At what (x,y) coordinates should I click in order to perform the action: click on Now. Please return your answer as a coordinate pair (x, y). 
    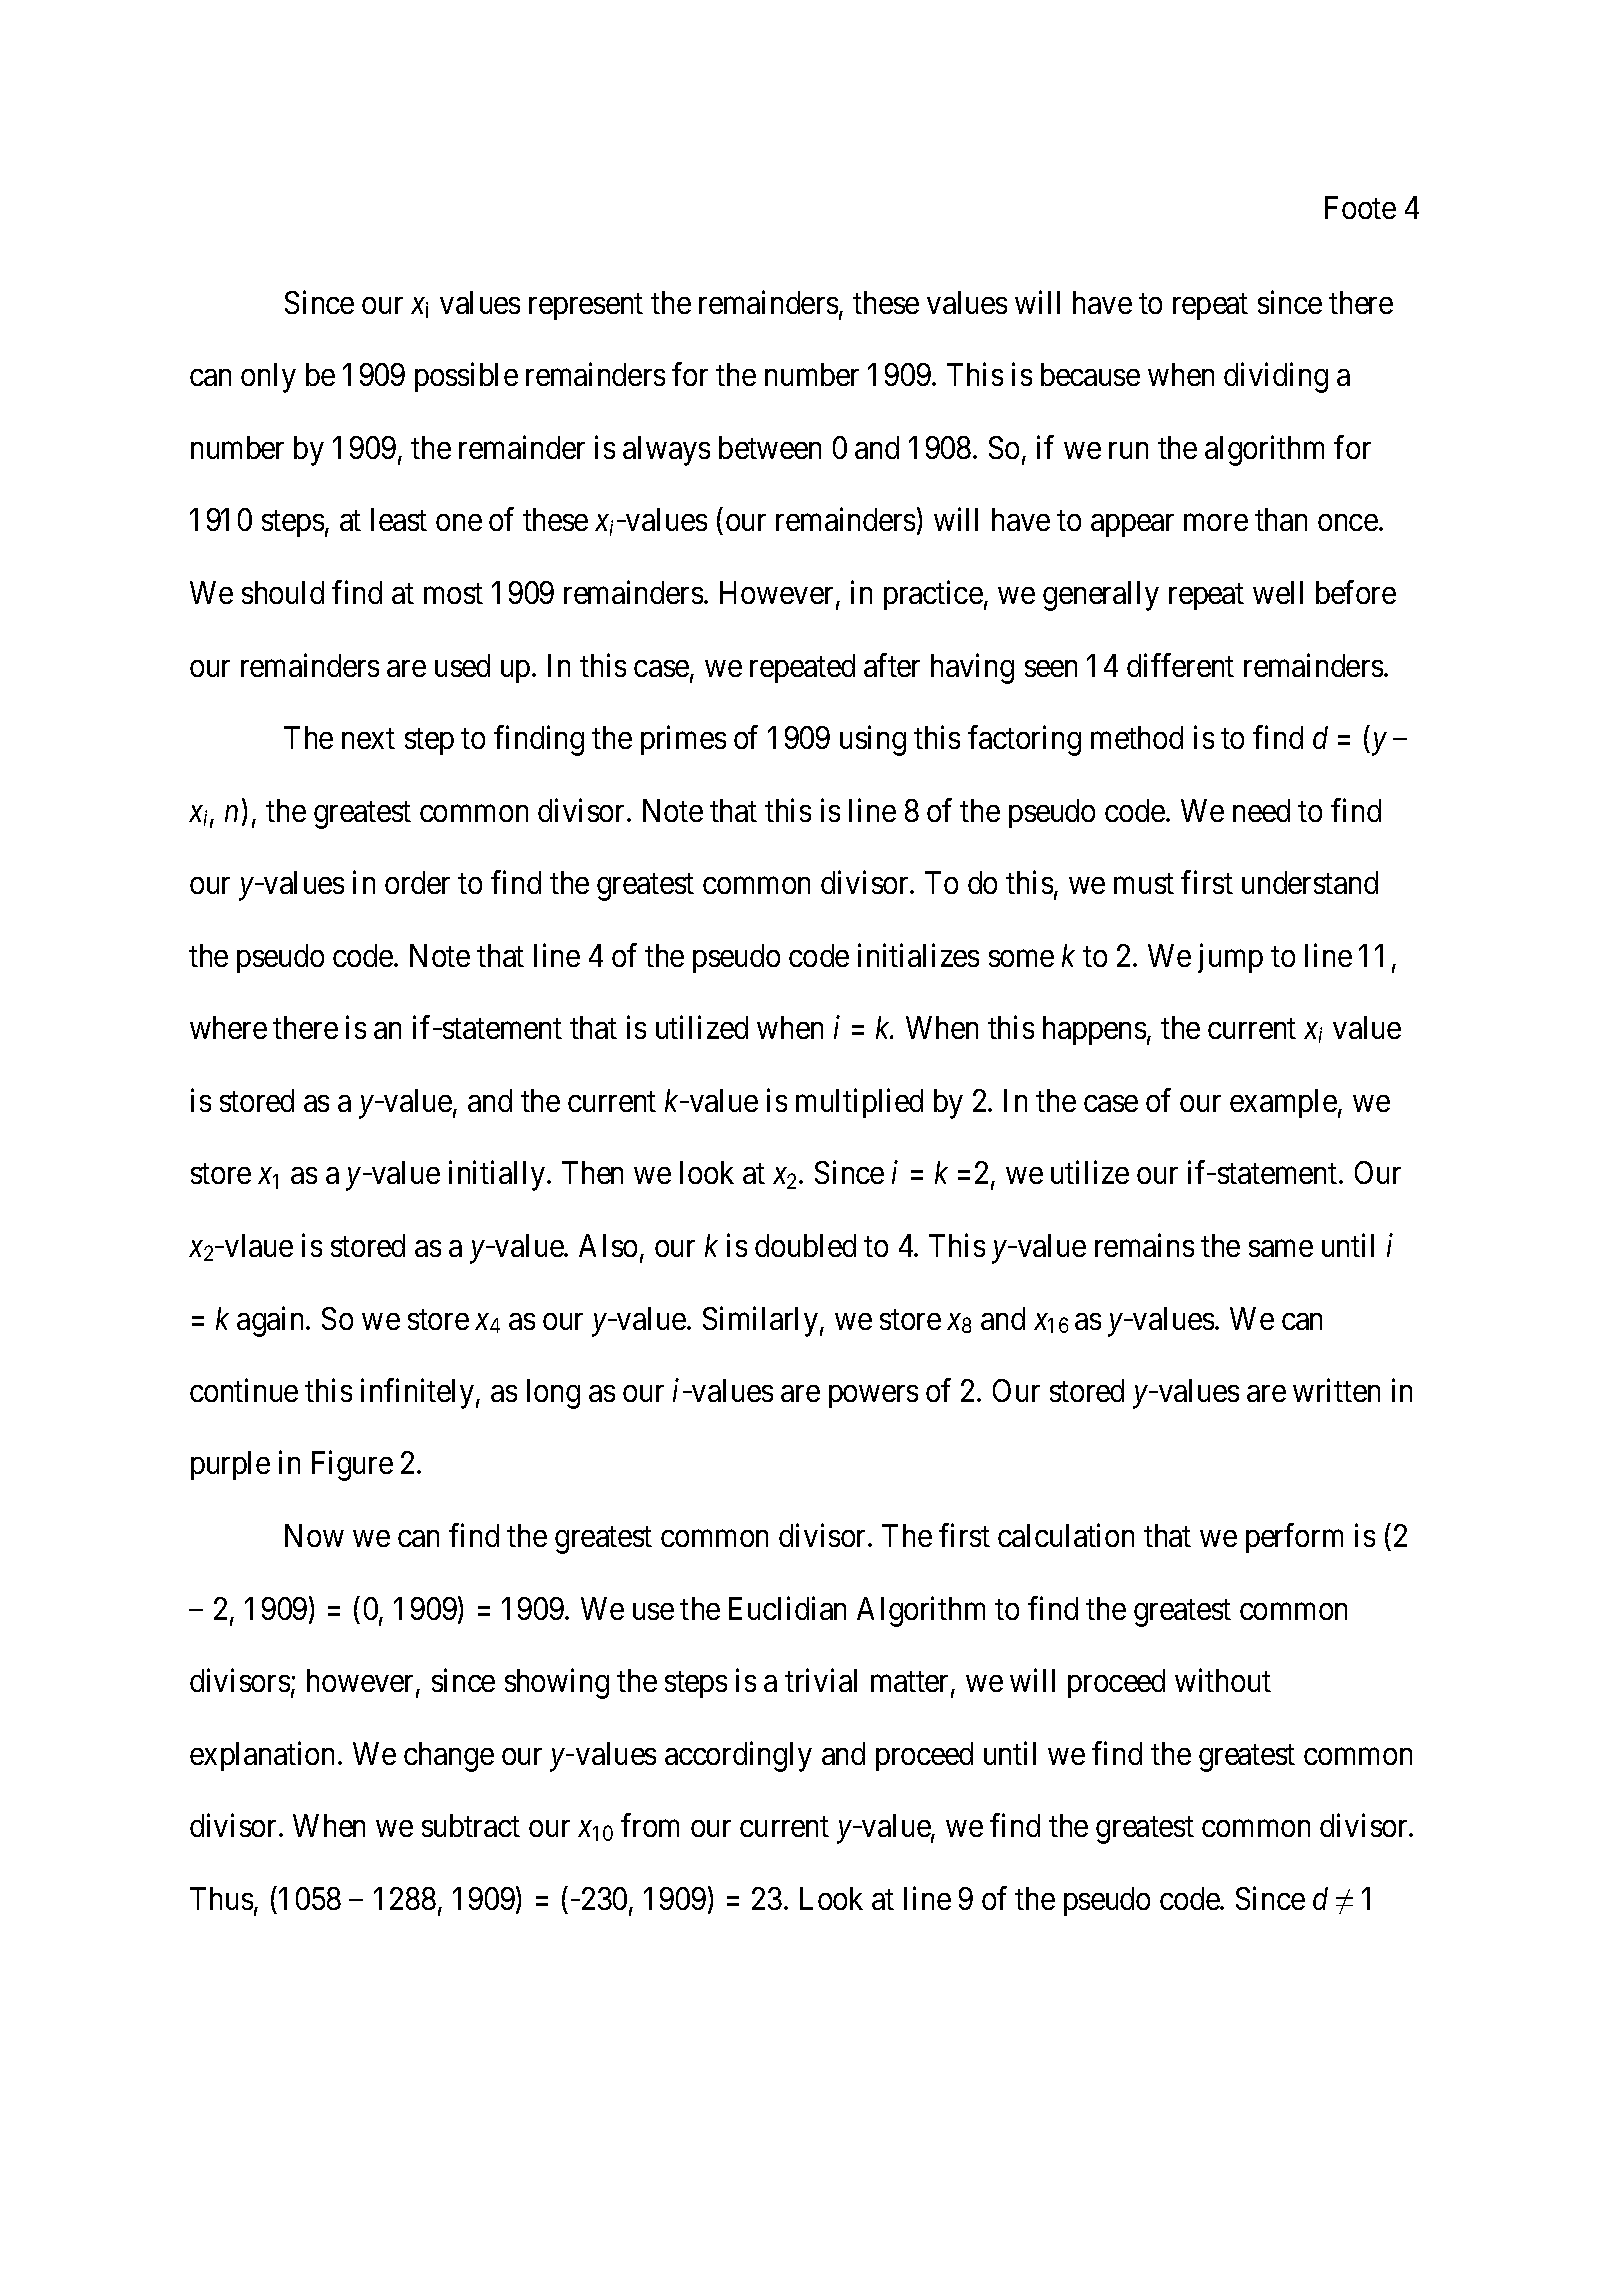
    Looking at the image, I should click on (314, 1535).
